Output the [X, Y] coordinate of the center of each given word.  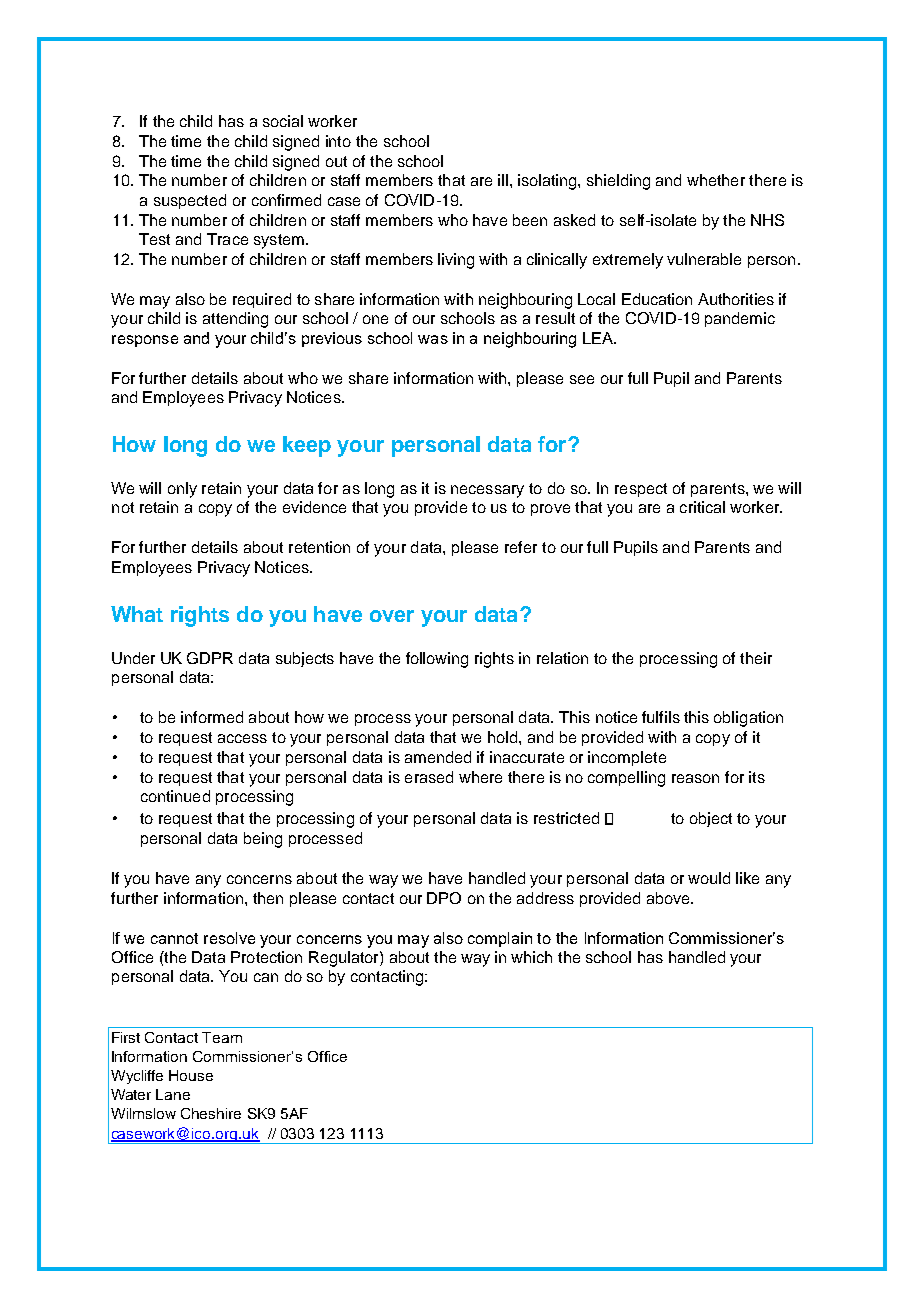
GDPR [210, 658]
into [338, 141]
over [392, 616]
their [756, 658]
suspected [190, 201]
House [191, 1075]
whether [716, 180]
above [669, 898]
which [531, 957]
